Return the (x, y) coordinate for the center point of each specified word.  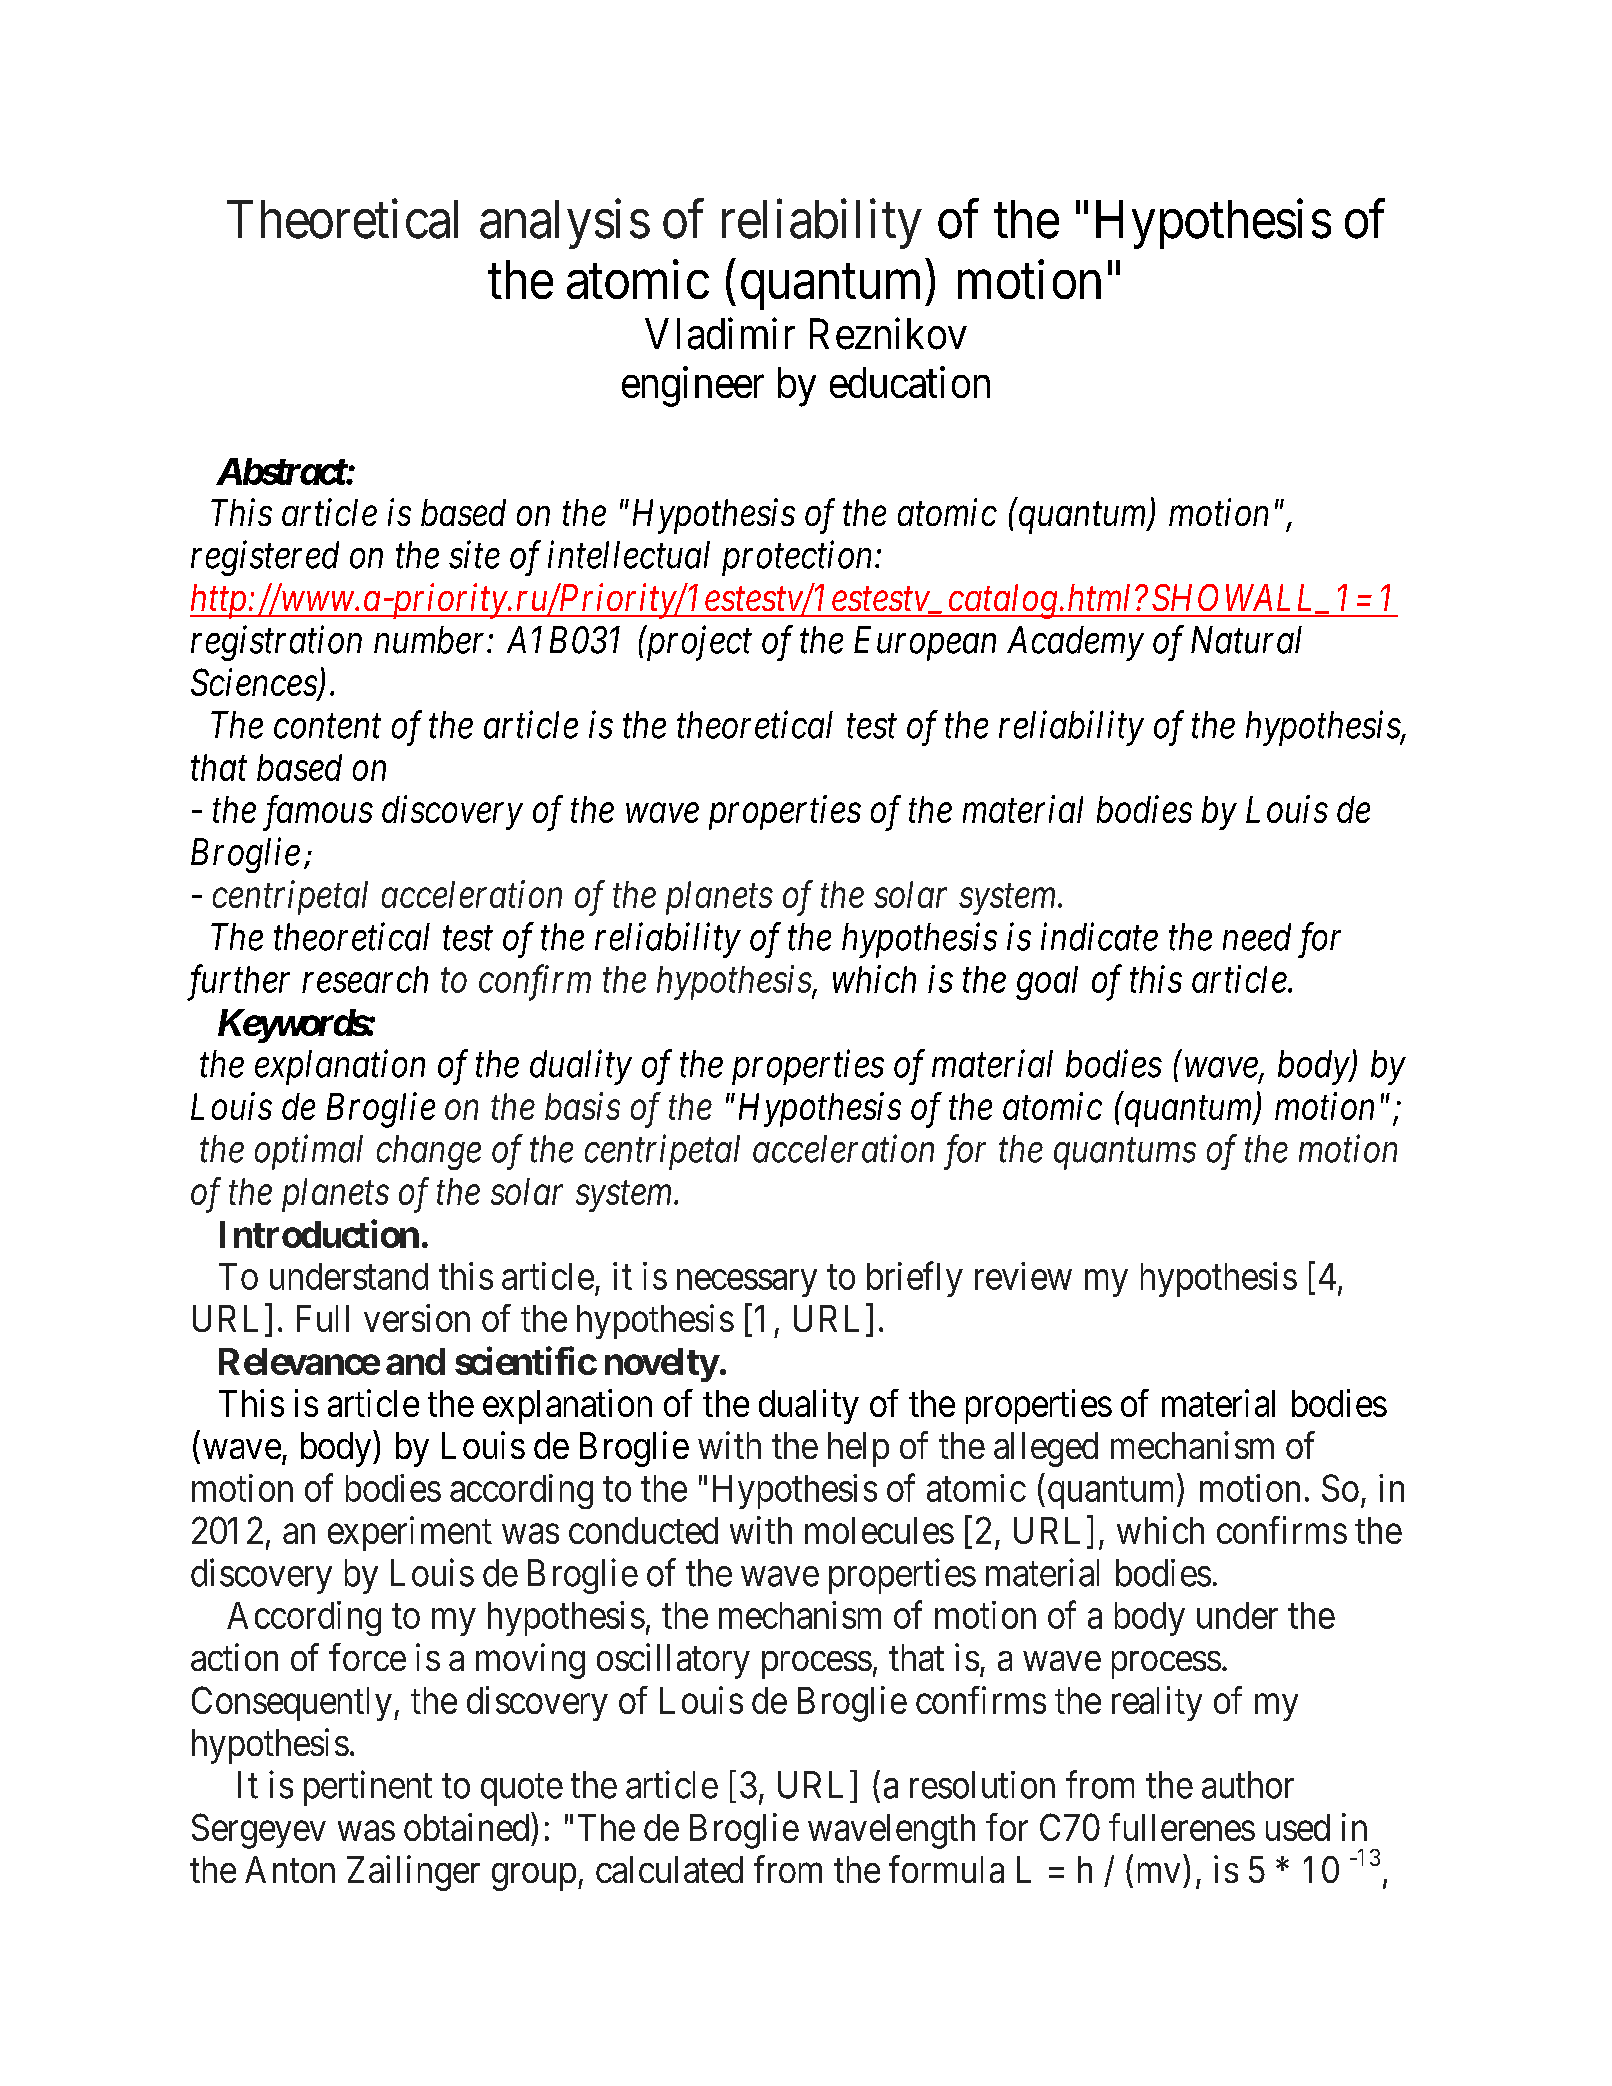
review (1023, 1276)
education (910, 382)
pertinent (368, 1788)
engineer (693, 386)
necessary (747, 1283)
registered (265, 558)
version (417, 1318)
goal (1047, 983)
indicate (1099, 936)
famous (318, 813)
